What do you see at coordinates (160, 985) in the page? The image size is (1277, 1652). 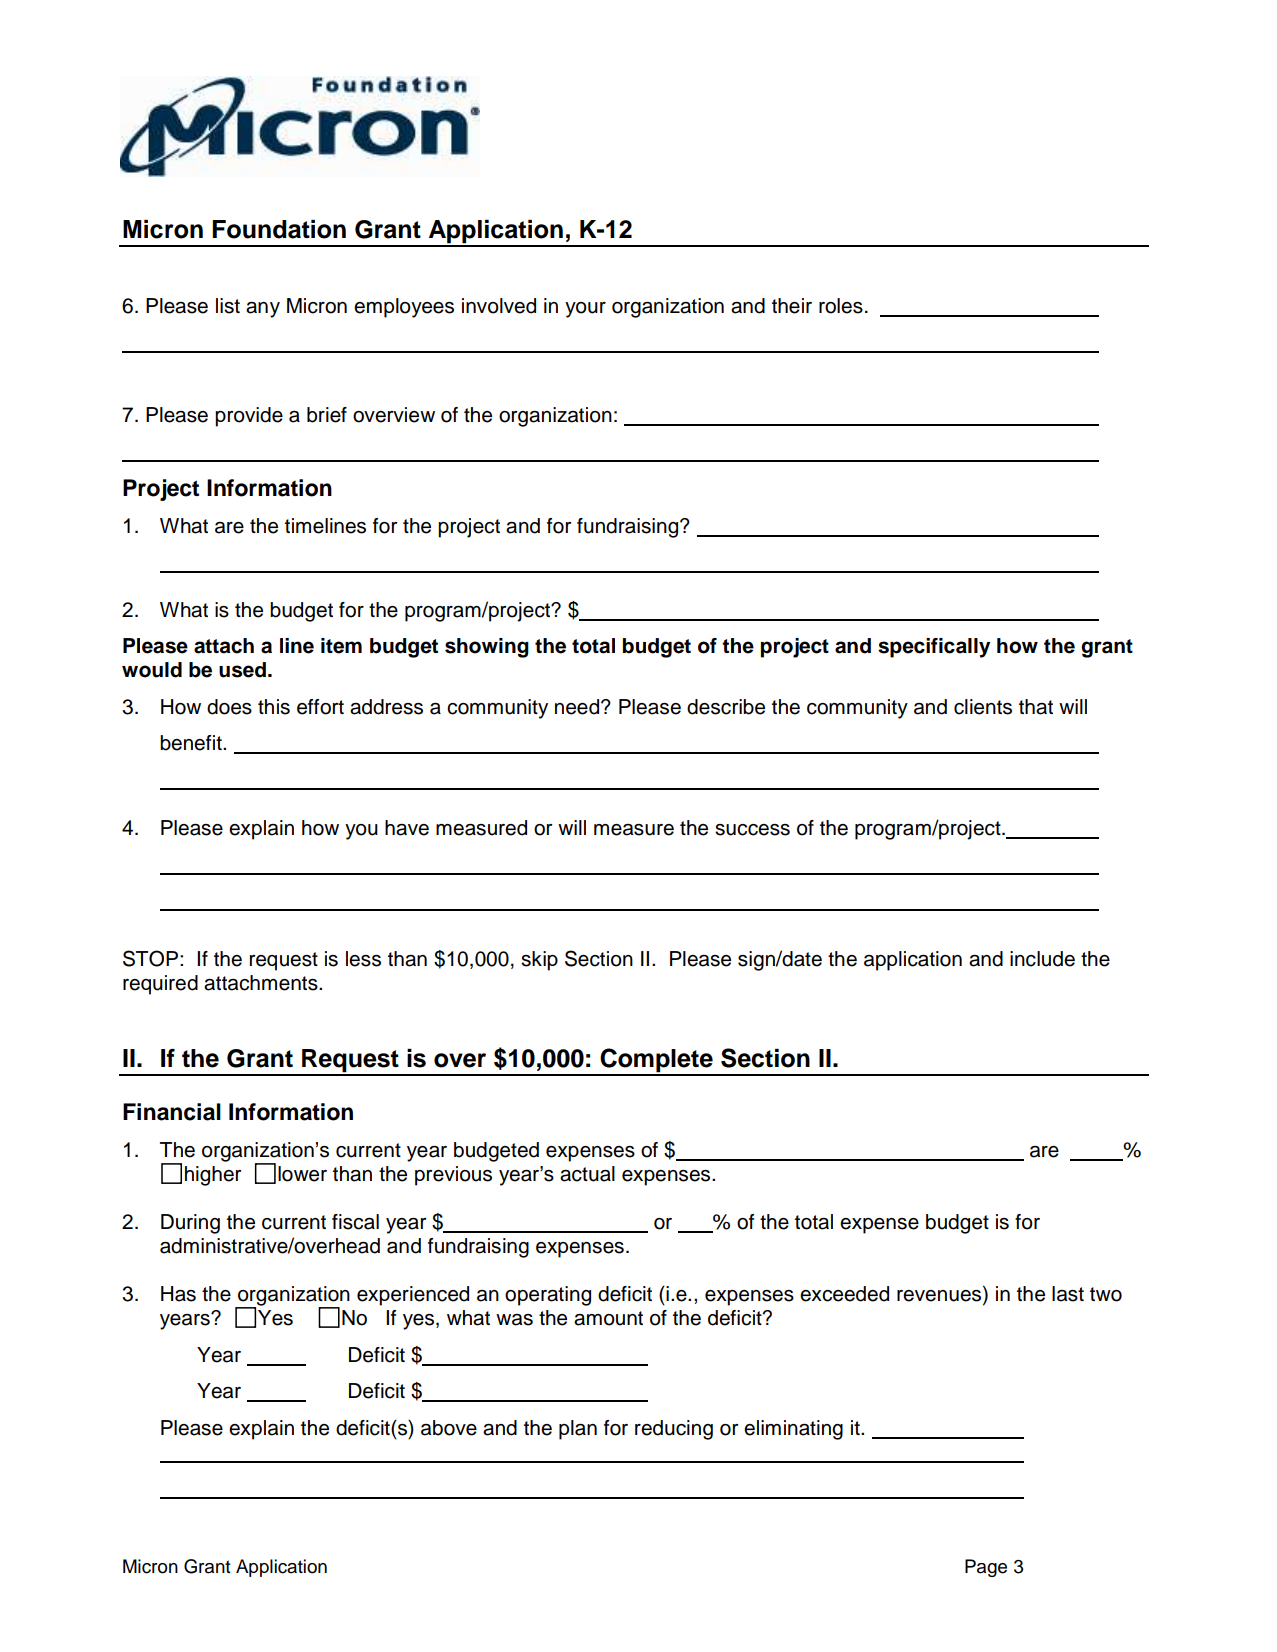 I see `required` at bounding box center [160, 985].
